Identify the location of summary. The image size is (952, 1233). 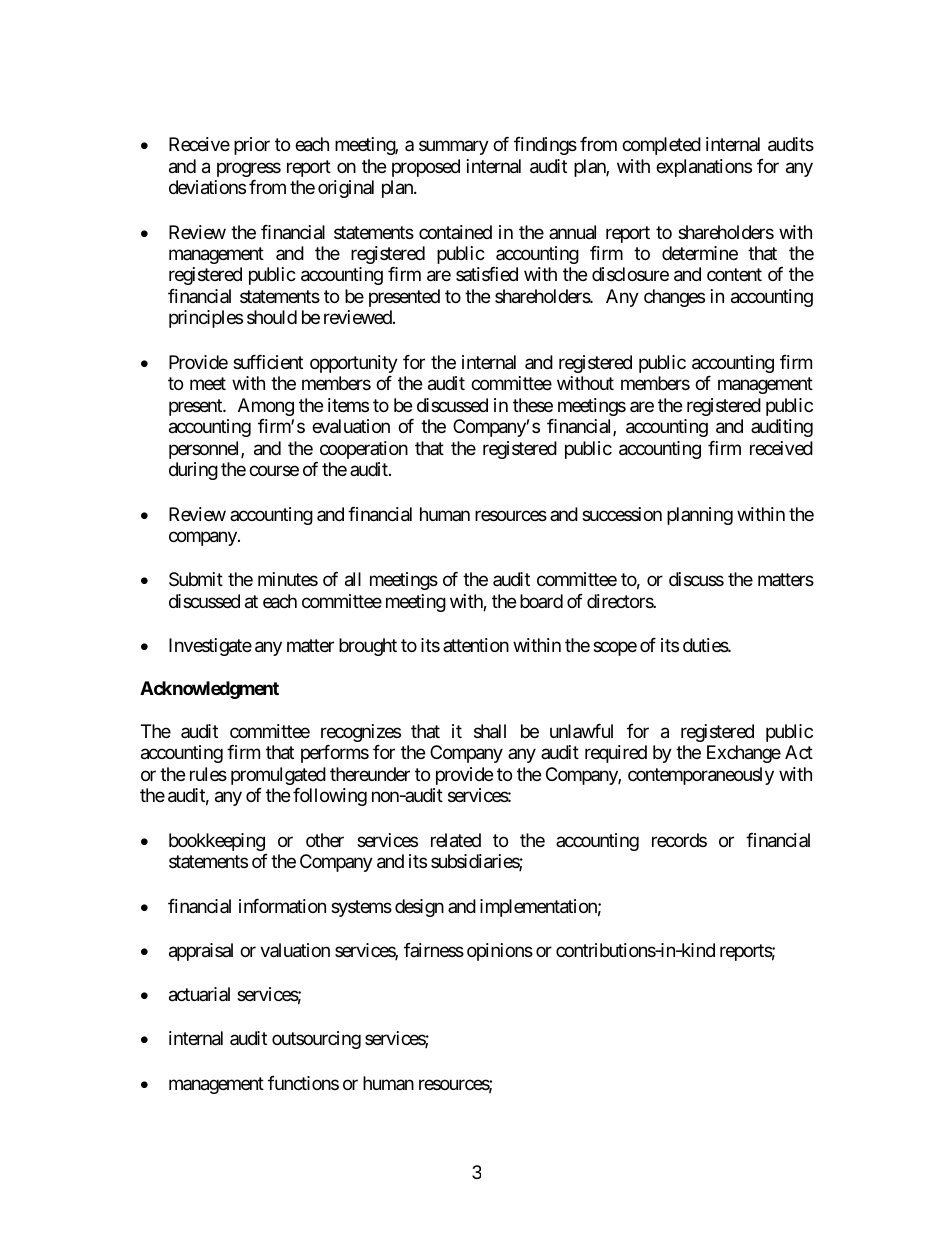
(454, 148).
